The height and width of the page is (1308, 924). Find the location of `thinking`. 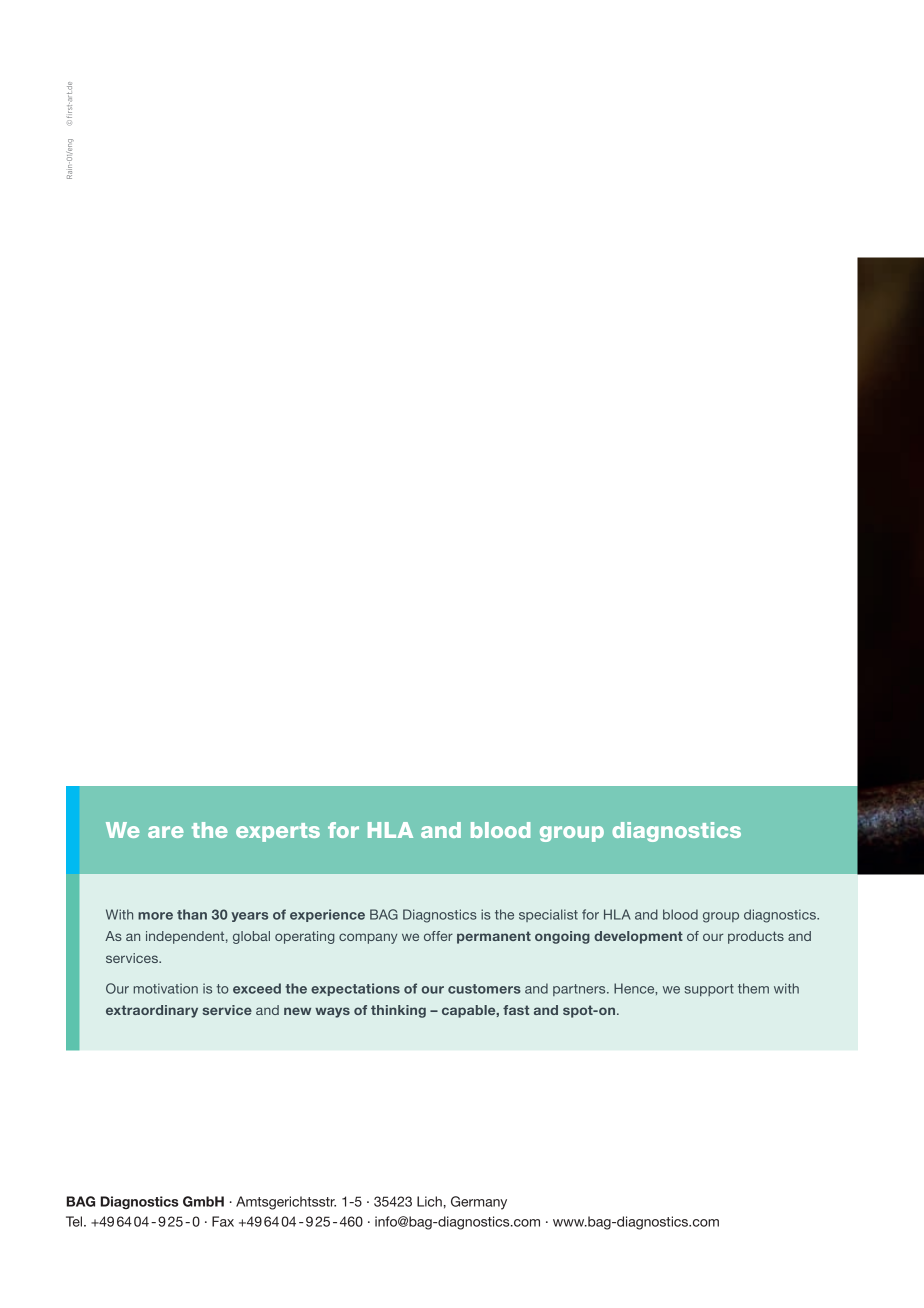

thinking is located at coordinates (398, 1011).
